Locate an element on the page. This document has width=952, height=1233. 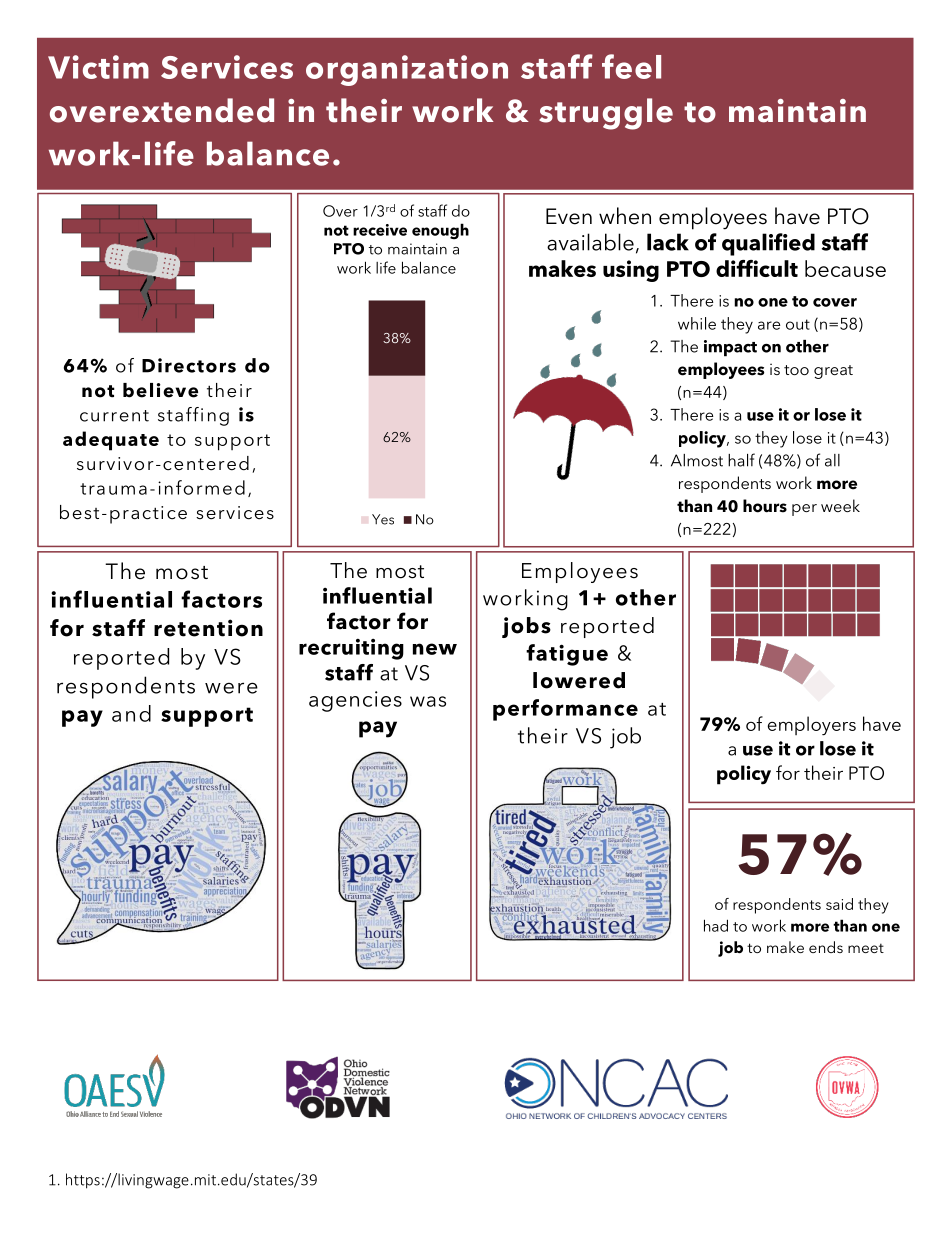
had is located at coordinates (716, 925).
